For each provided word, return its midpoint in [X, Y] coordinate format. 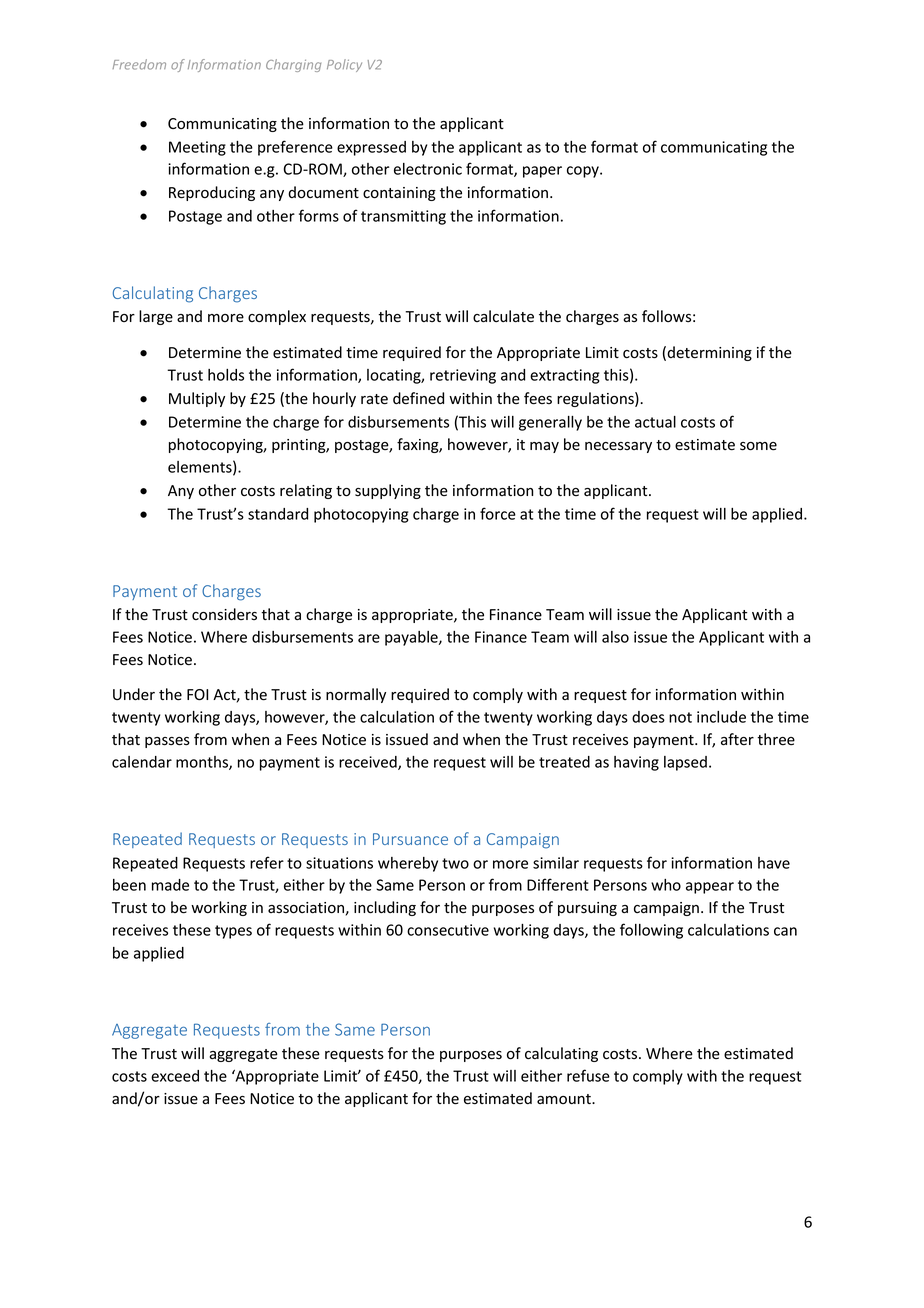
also [615, 637]
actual [655, 422]
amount [565, 1099]
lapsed [685, 763]
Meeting [197, 148]
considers [224, 614]
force [498, 513]
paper [542, 172]
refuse [588, 1075]
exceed [175, 1076]
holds [226, 375]
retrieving [463, 376]
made [170, 885]
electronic [428, 169]
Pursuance [410, 839]
